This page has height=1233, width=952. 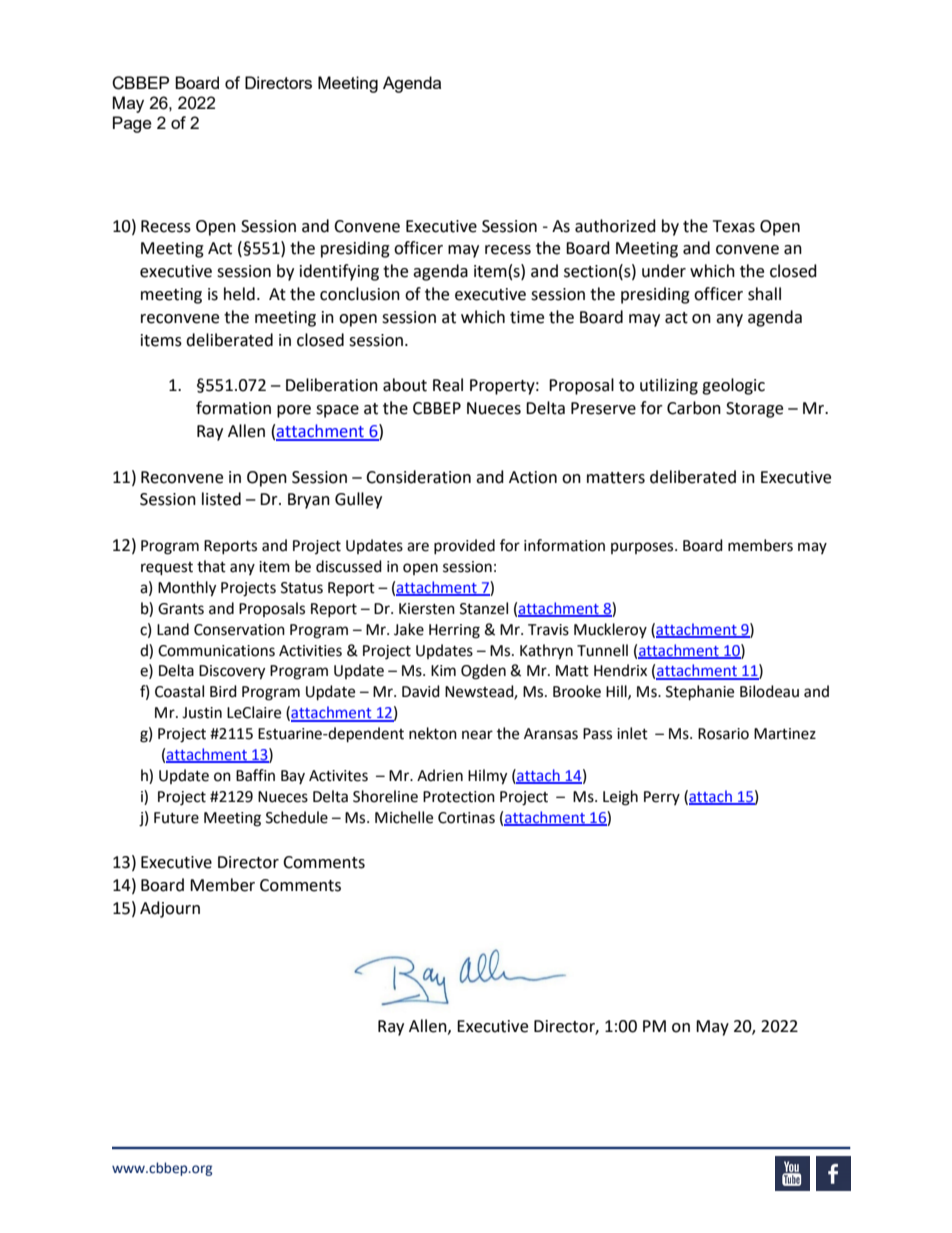 What do you see at coordinates (459, 797) in the page?
I see `Protection` at bounding box center [459, 797].
